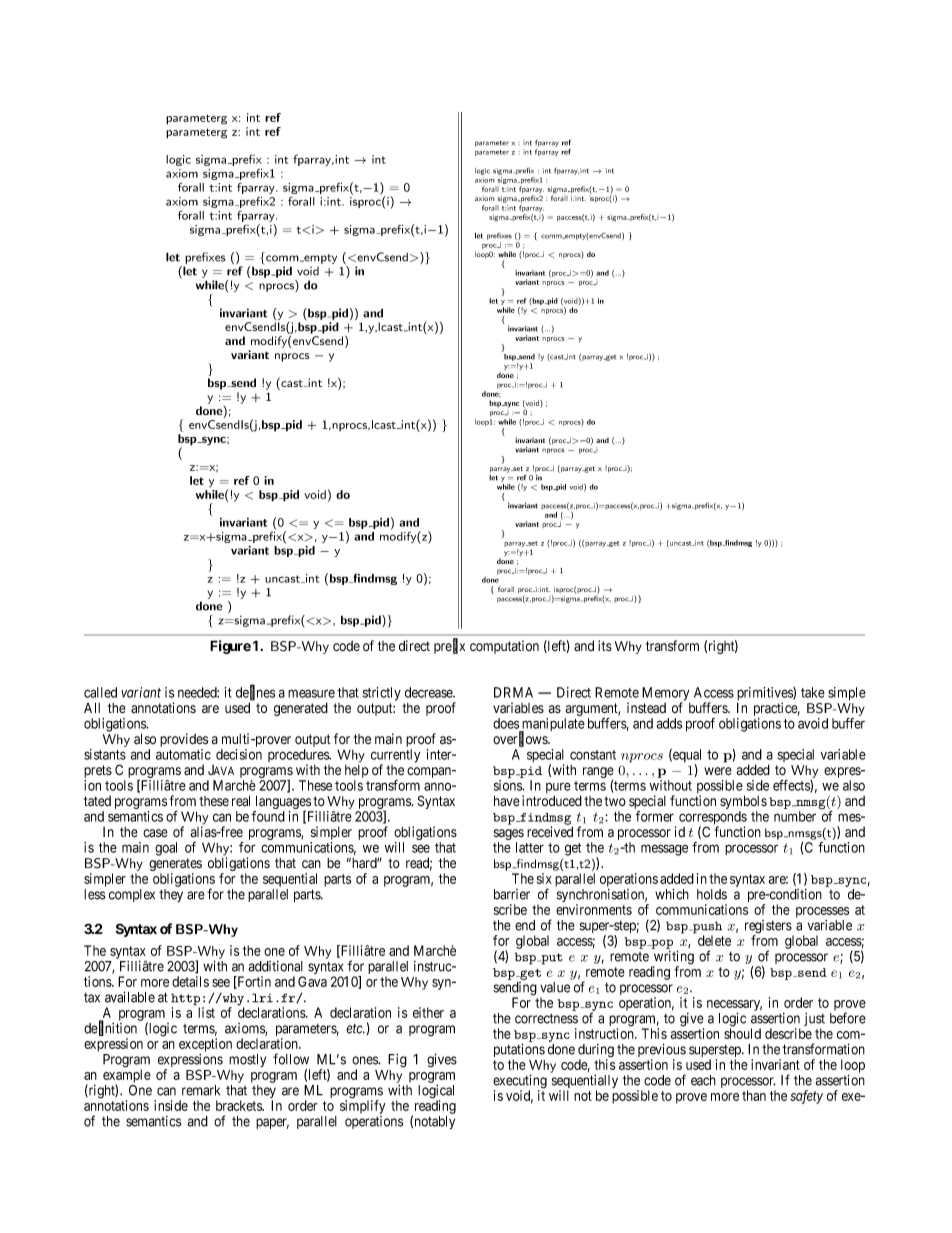 The height and width of the screenshot is (1233, 952). I want to click on defines, so click(255, 693).
